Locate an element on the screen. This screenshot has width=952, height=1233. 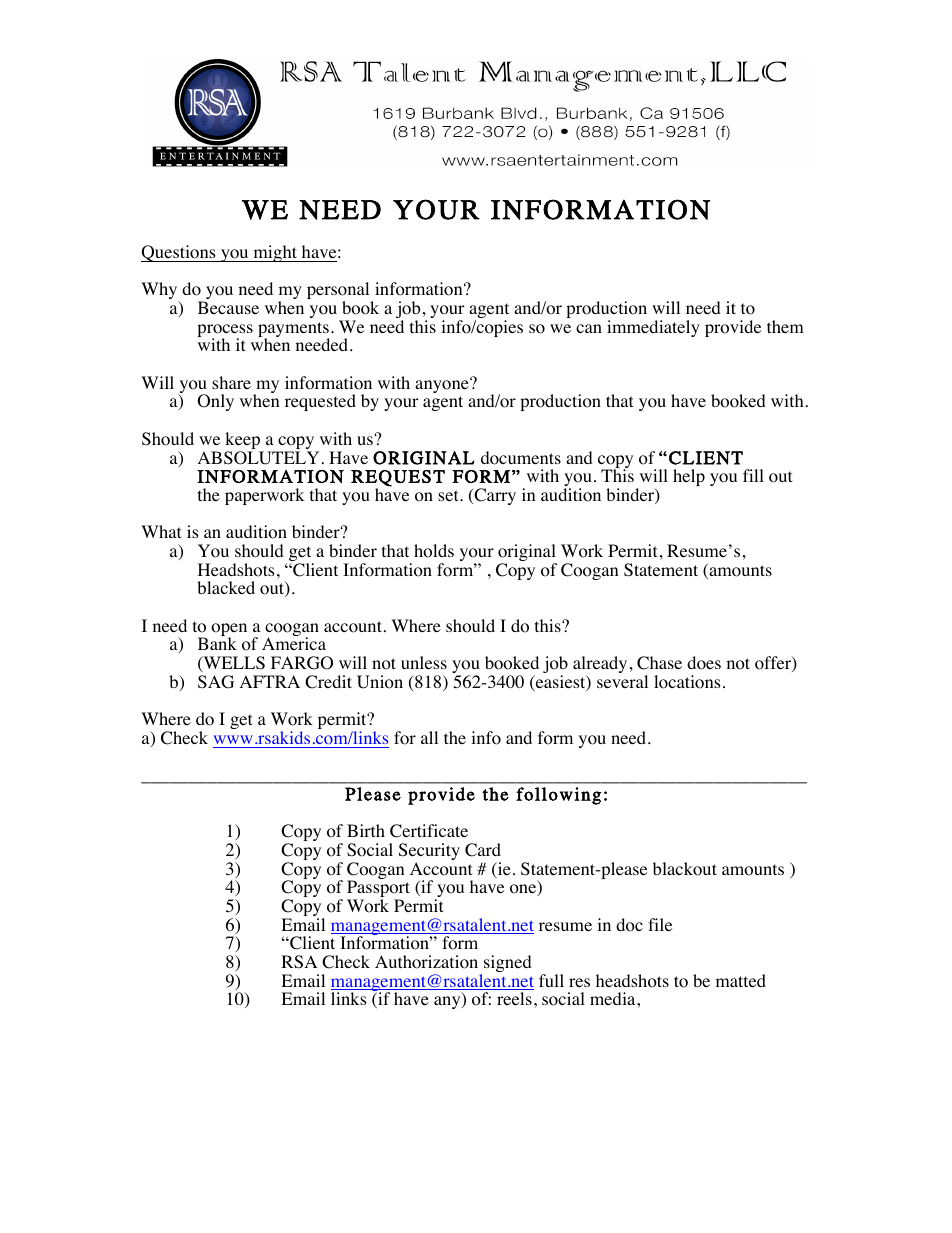
Birth is located at coordinates (366, 830).
